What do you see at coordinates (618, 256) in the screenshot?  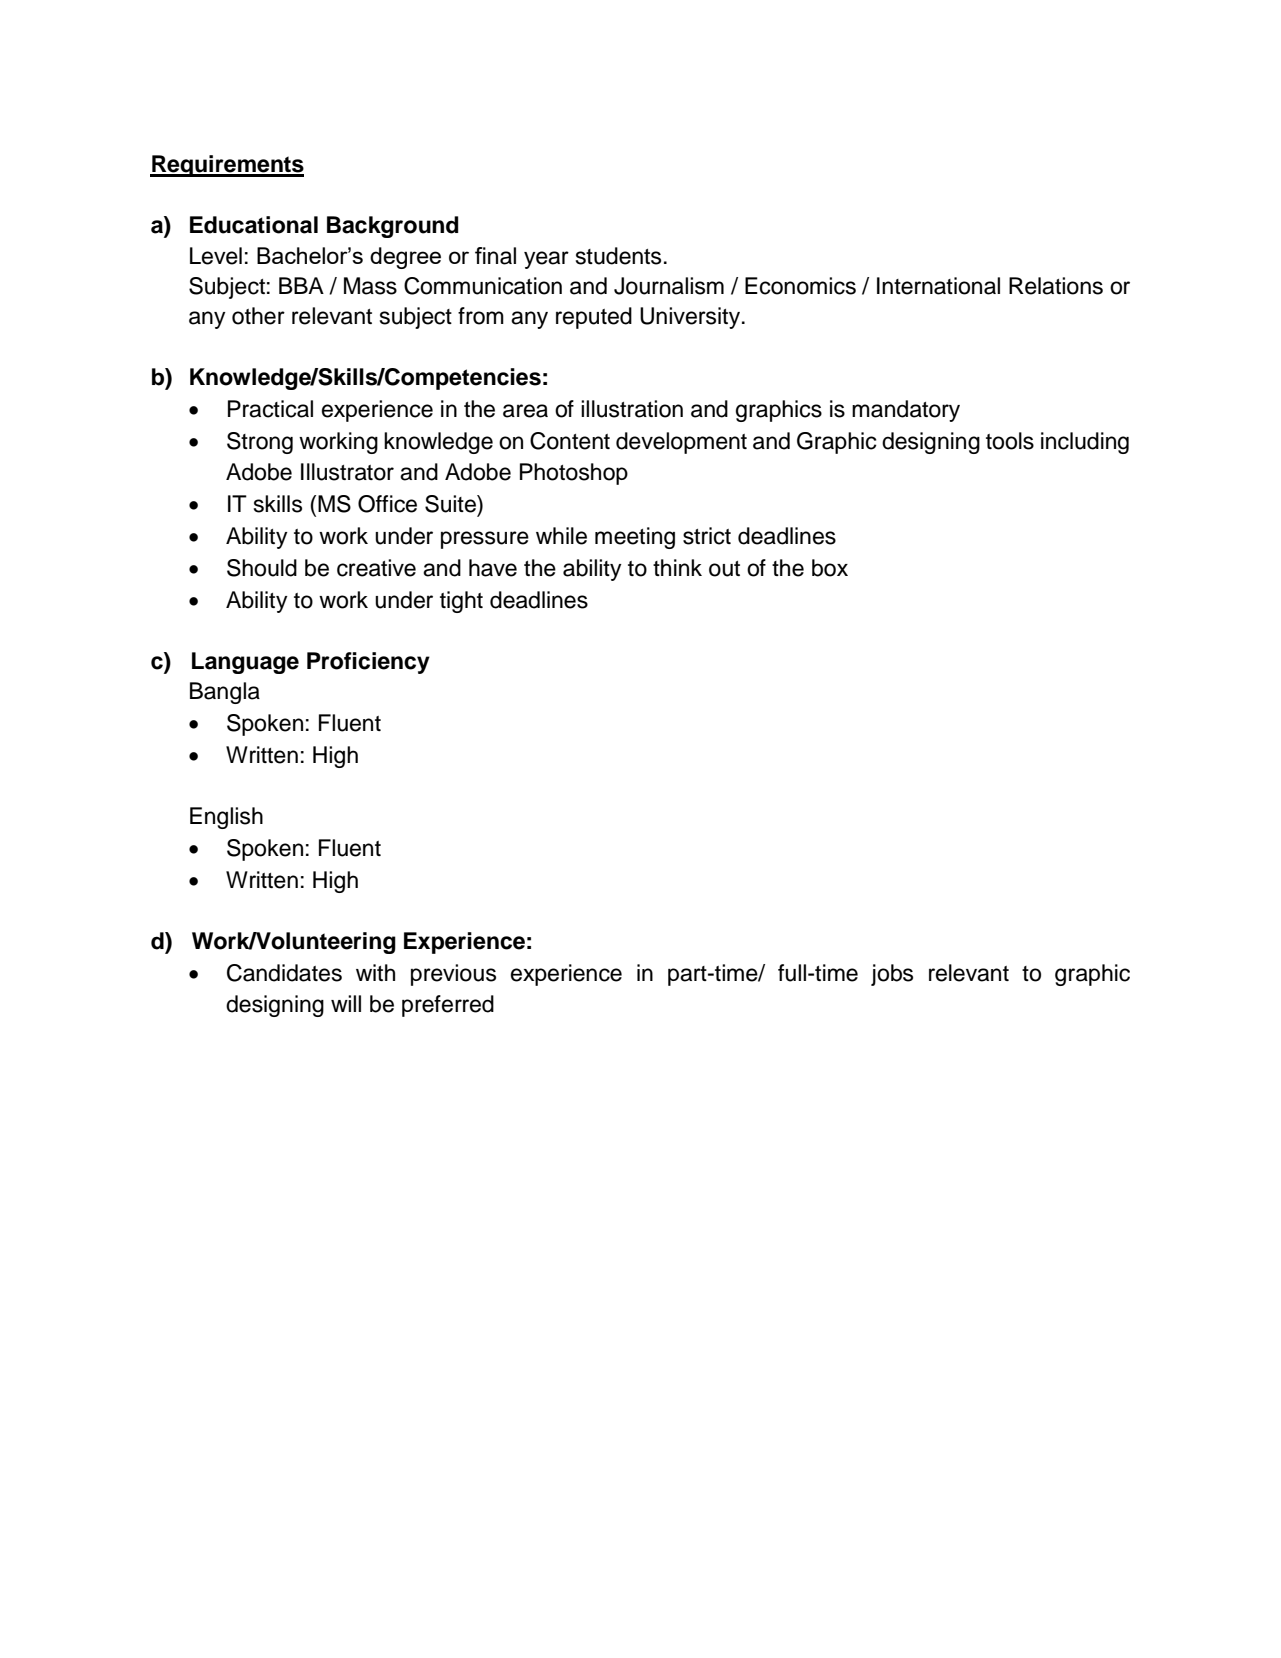 I see `students` at bounding box center [618, 256].
